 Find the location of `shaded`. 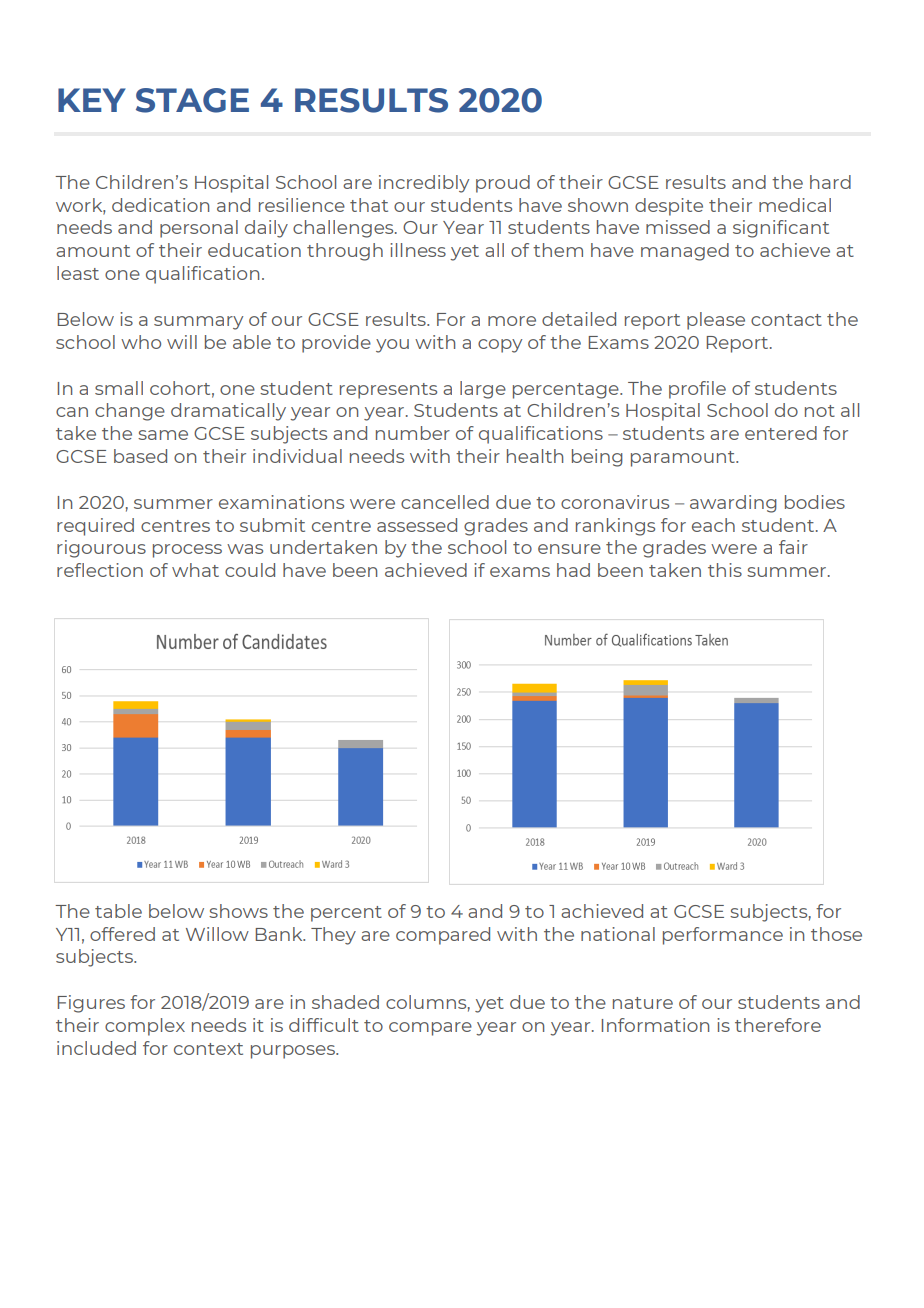

shaded is located at coordinates (345, 1002).
